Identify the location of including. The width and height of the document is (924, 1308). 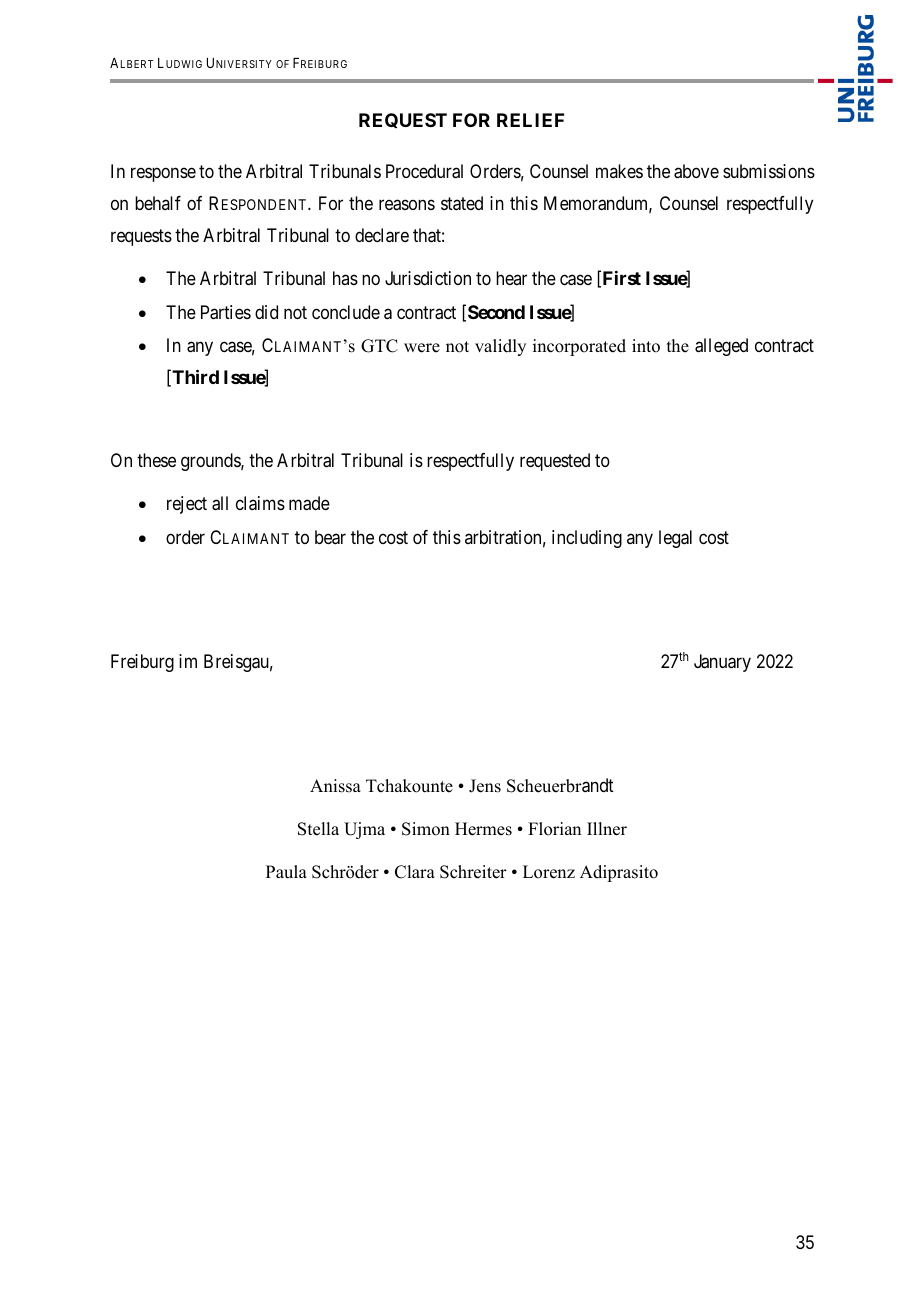
(587, 539).
